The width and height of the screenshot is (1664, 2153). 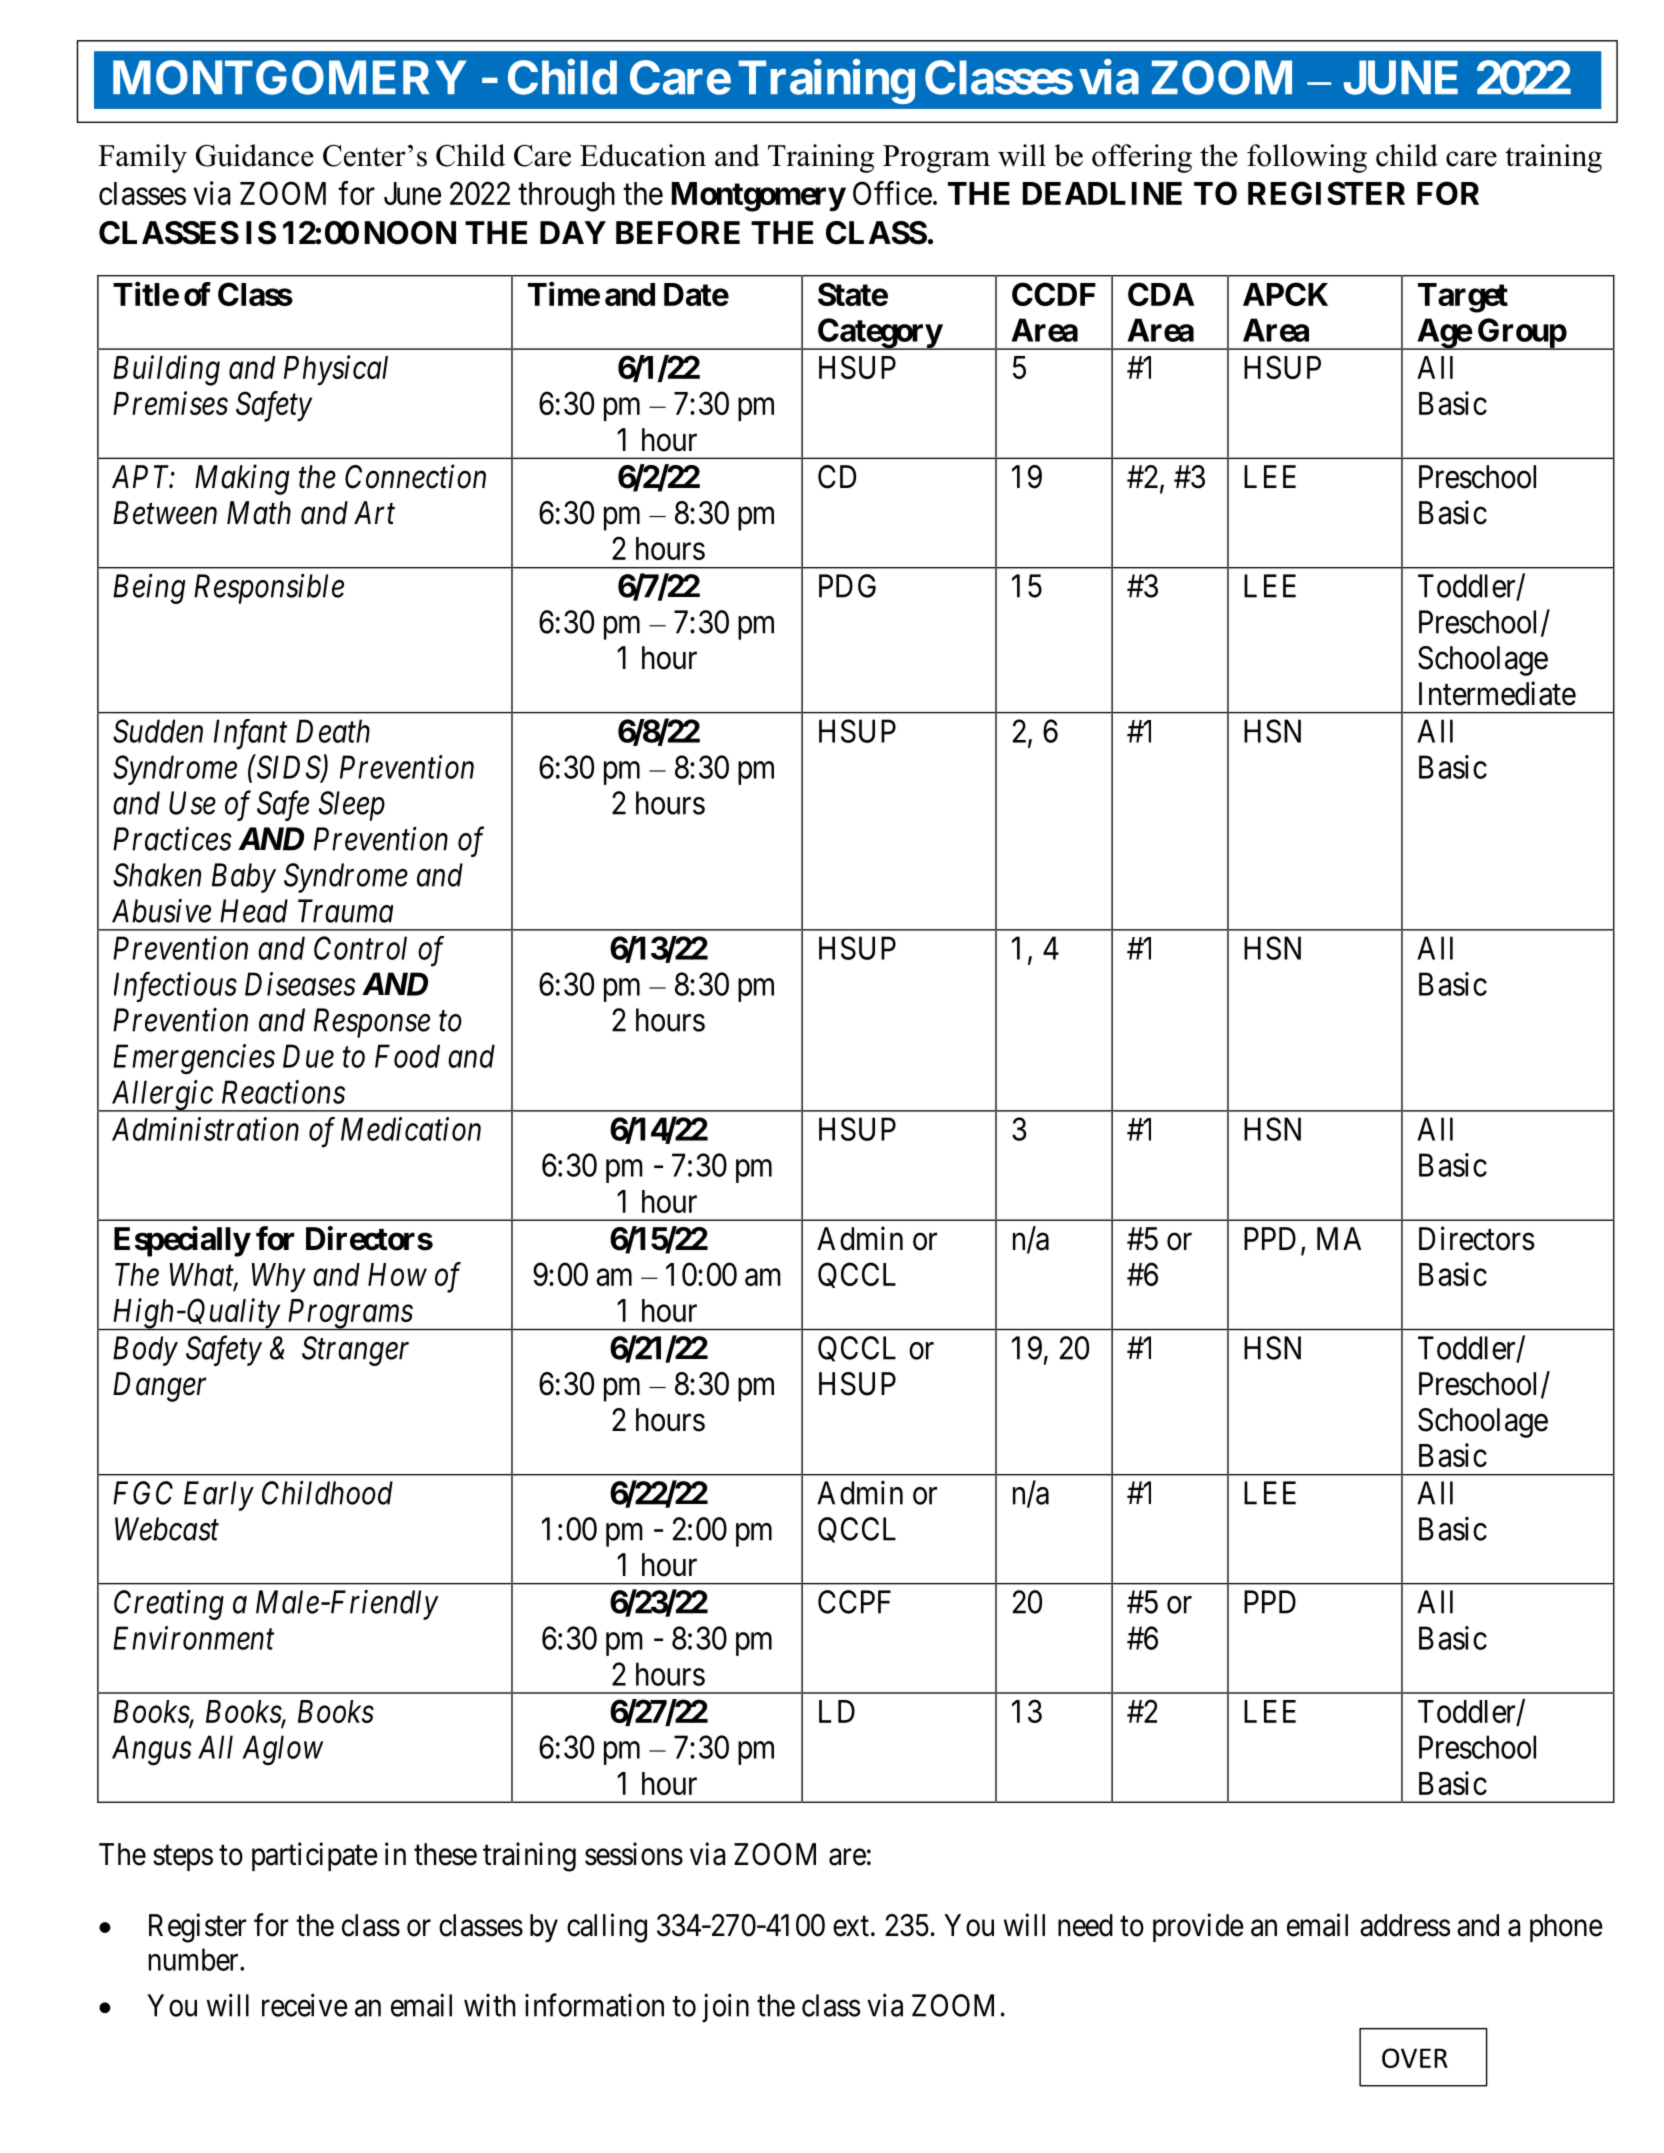 What do you see at coordinates (305, 2005) in the screenshot?
I see `receive` at bounding box center [305, 2005].
